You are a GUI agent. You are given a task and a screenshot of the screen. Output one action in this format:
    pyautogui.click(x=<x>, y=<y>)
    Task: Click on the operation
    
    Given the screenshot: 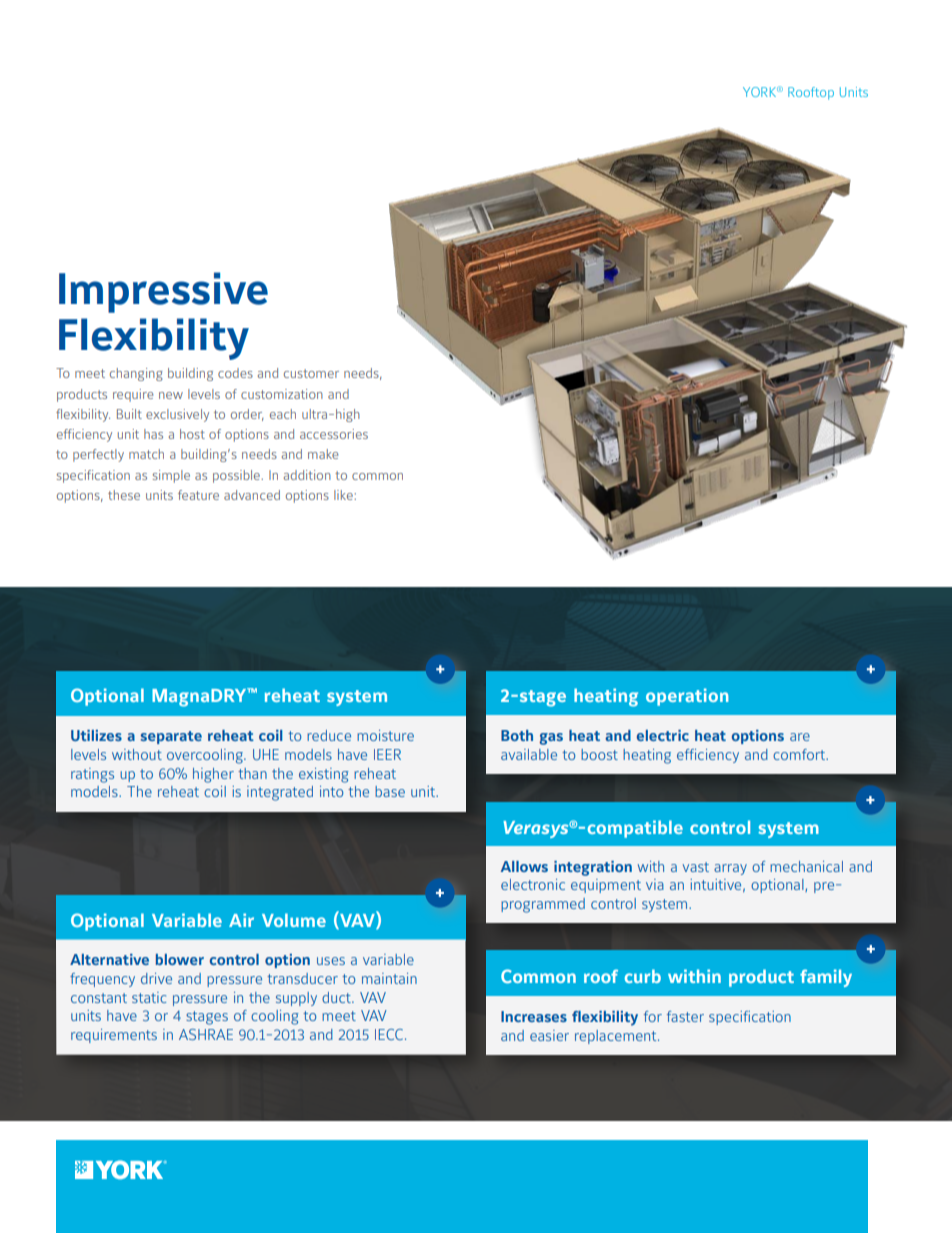 What is the action you would take?
    pyautogui.click(x=687, y=697)
